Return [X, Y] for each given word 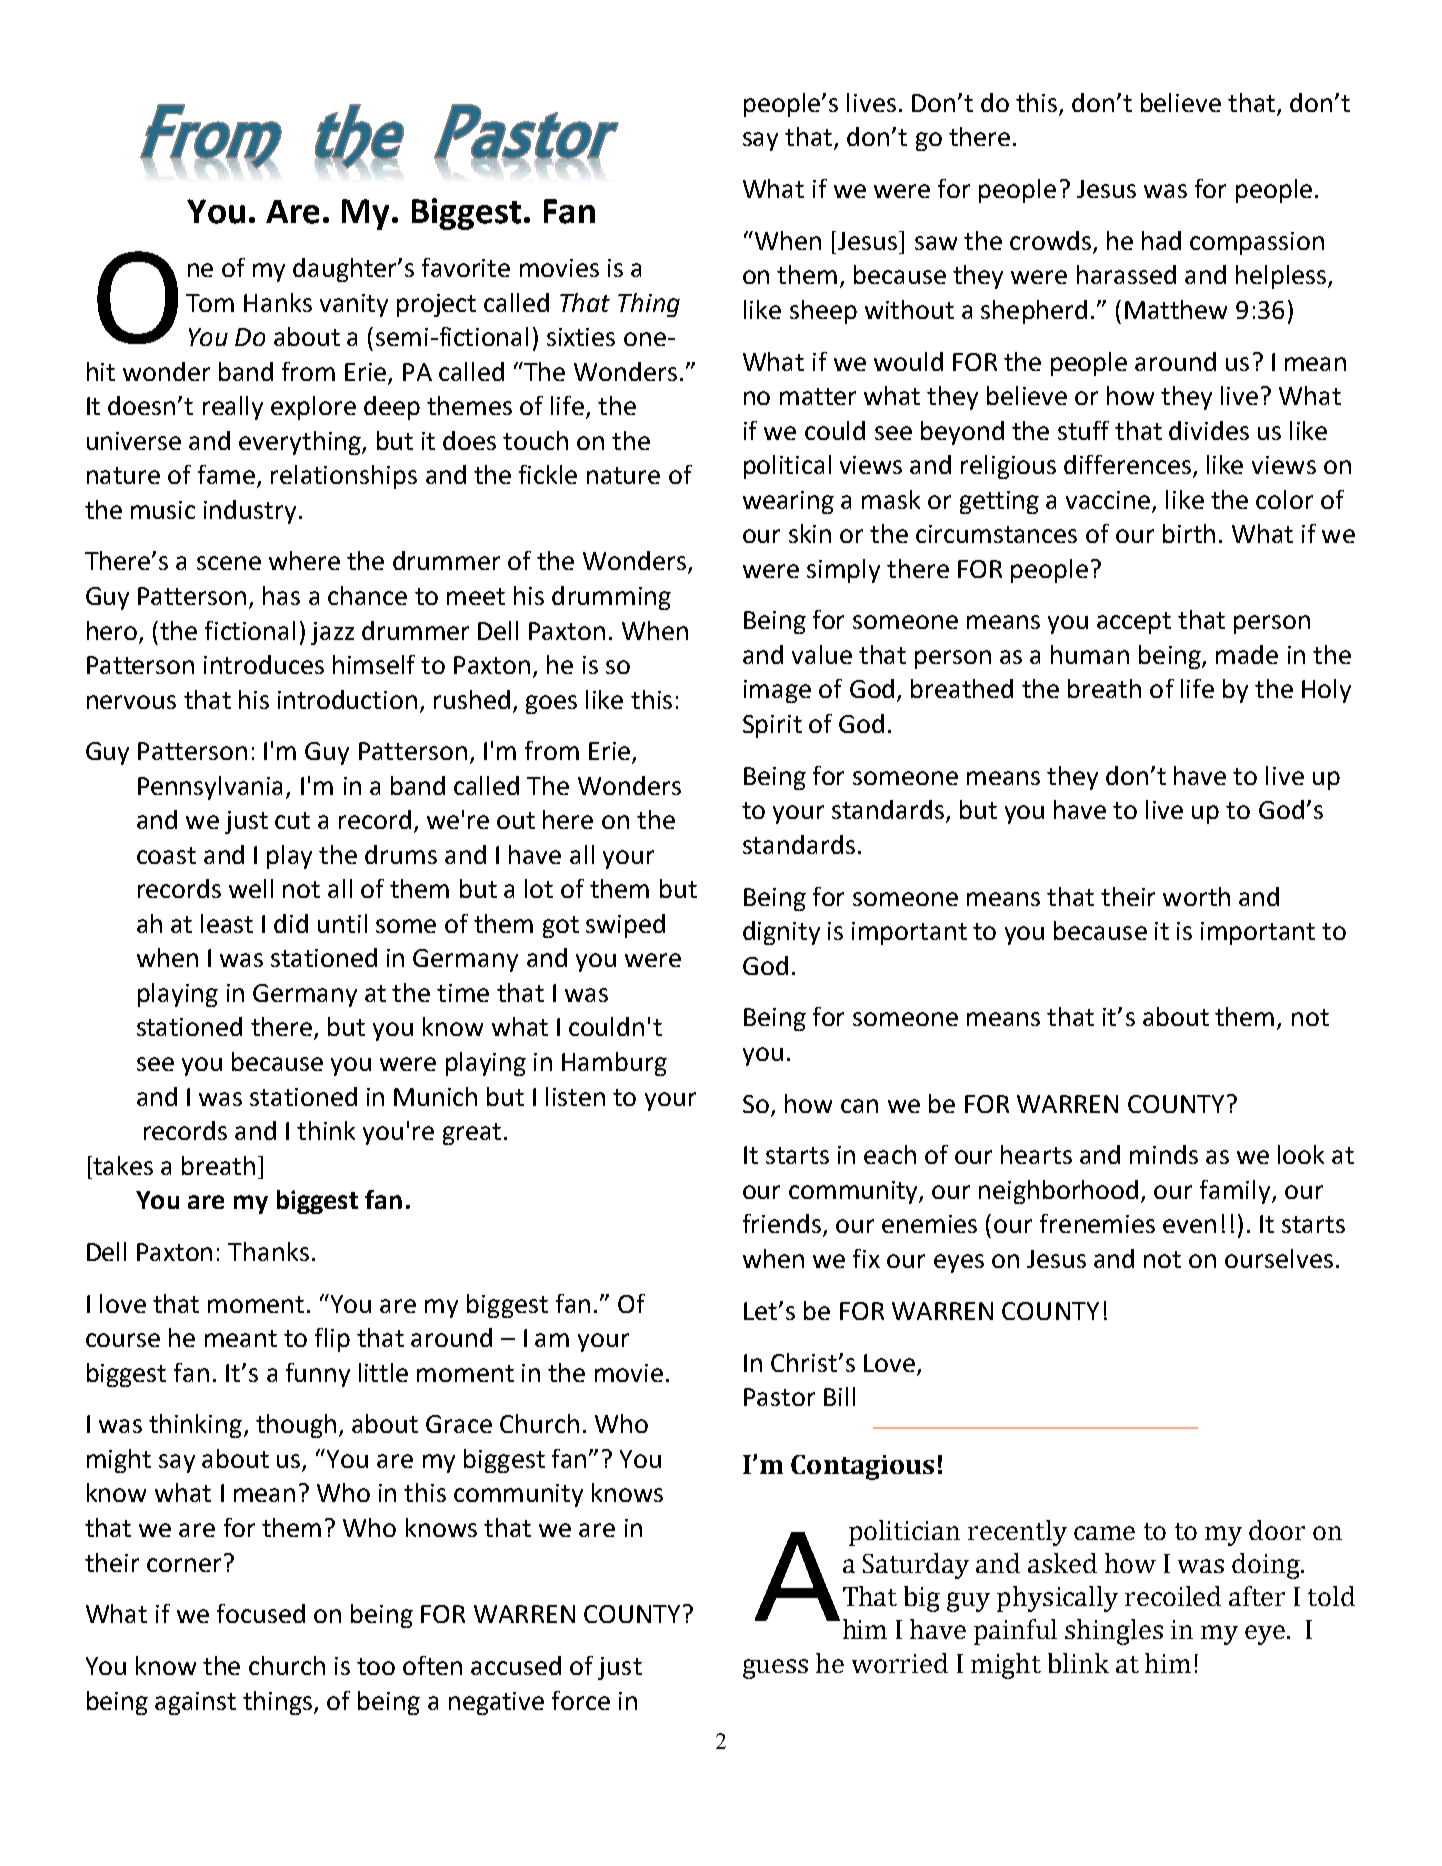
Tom [210, 303]
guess [775, 1669]
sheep [823, 312]
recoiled [1173, 1596]
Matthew [1176, 309]
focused [261, 1613]
